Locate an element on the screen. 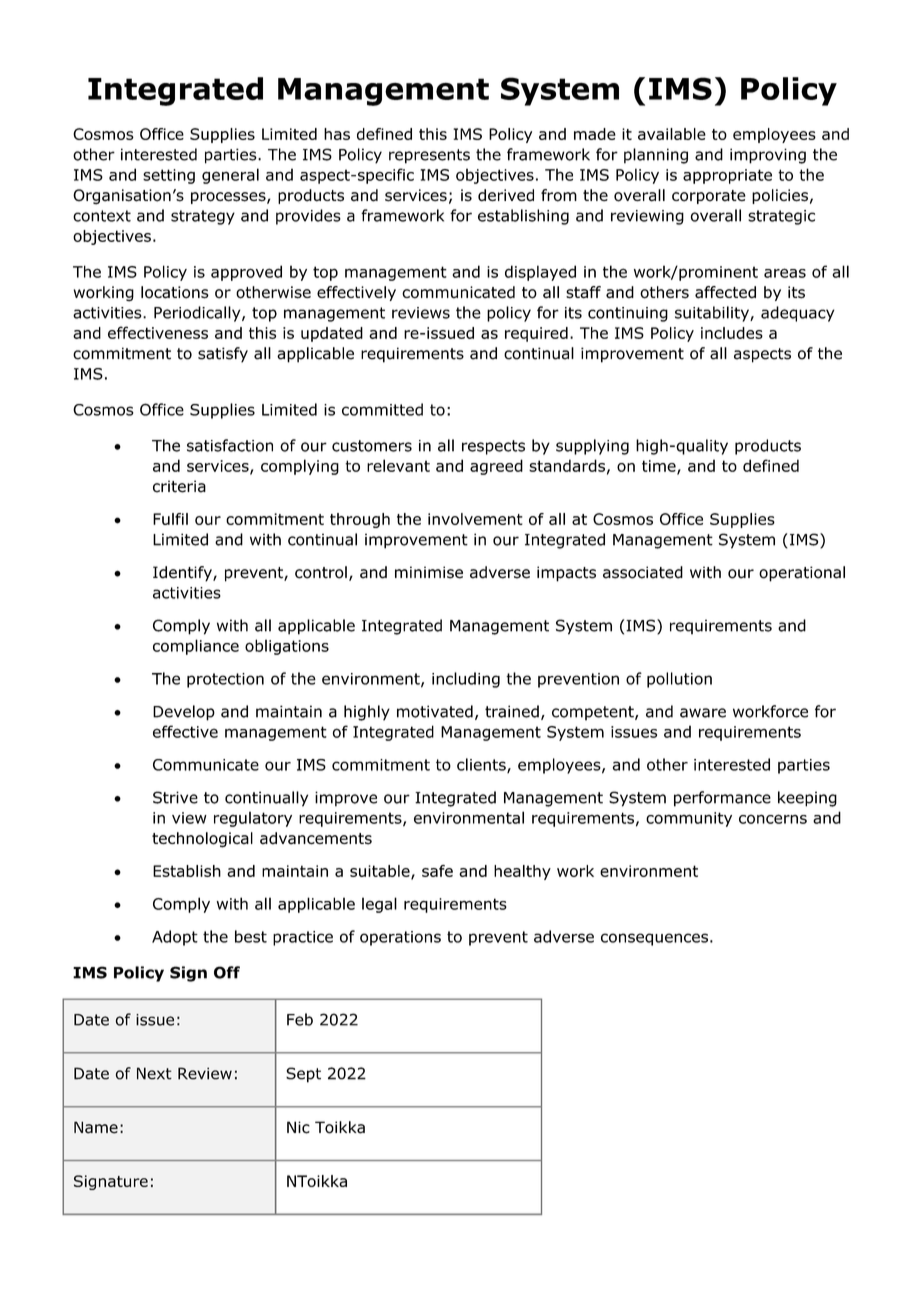 This screenshot has height=1308, width=924. setting is located at coordinates (169, 176).
